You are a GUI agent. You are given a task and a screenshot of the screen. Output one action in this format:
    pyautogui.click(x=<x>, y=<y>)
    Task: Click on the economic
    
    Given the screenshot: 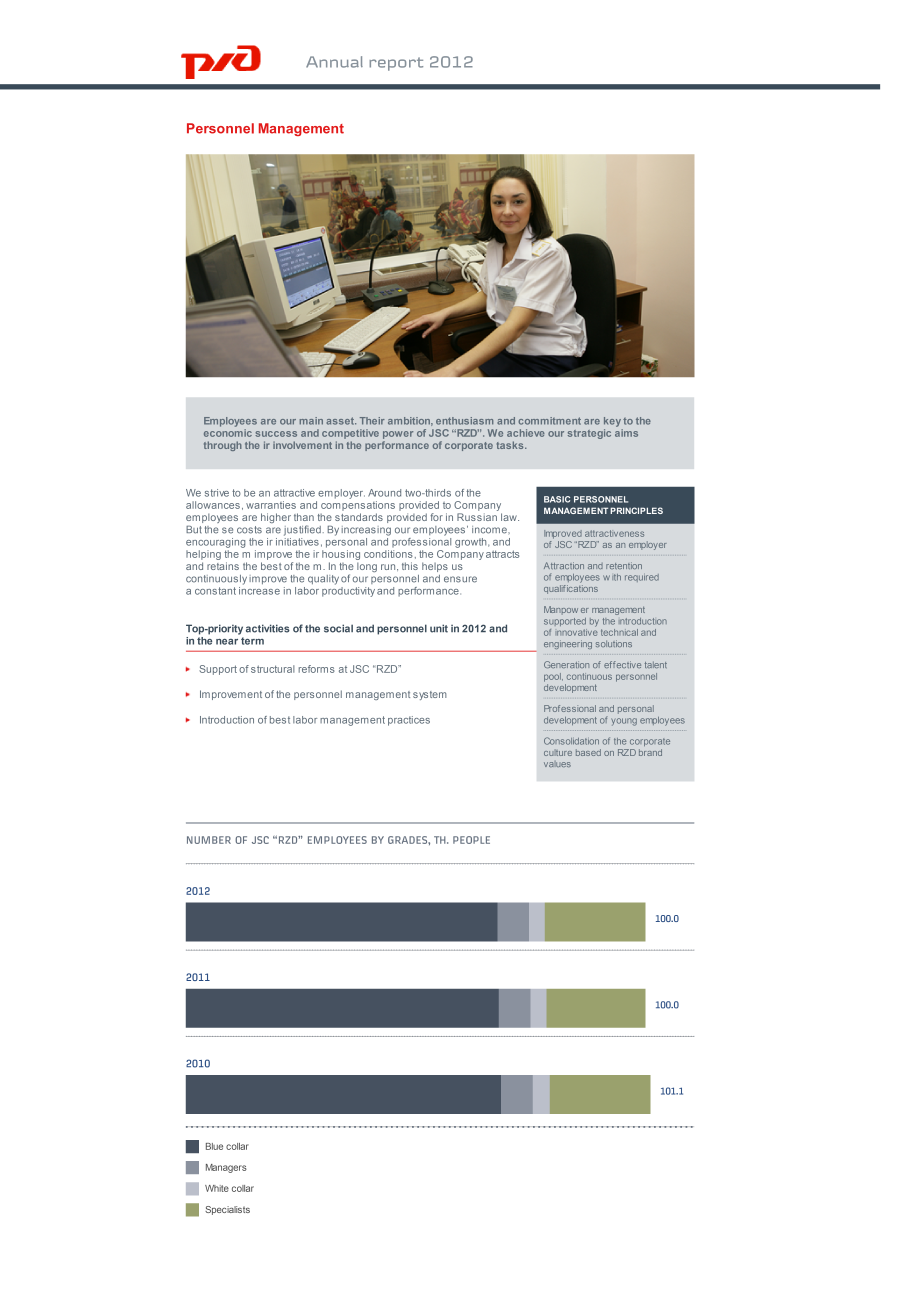 What is the action you would take?
    pyautogui.click(x=228, y=433)
